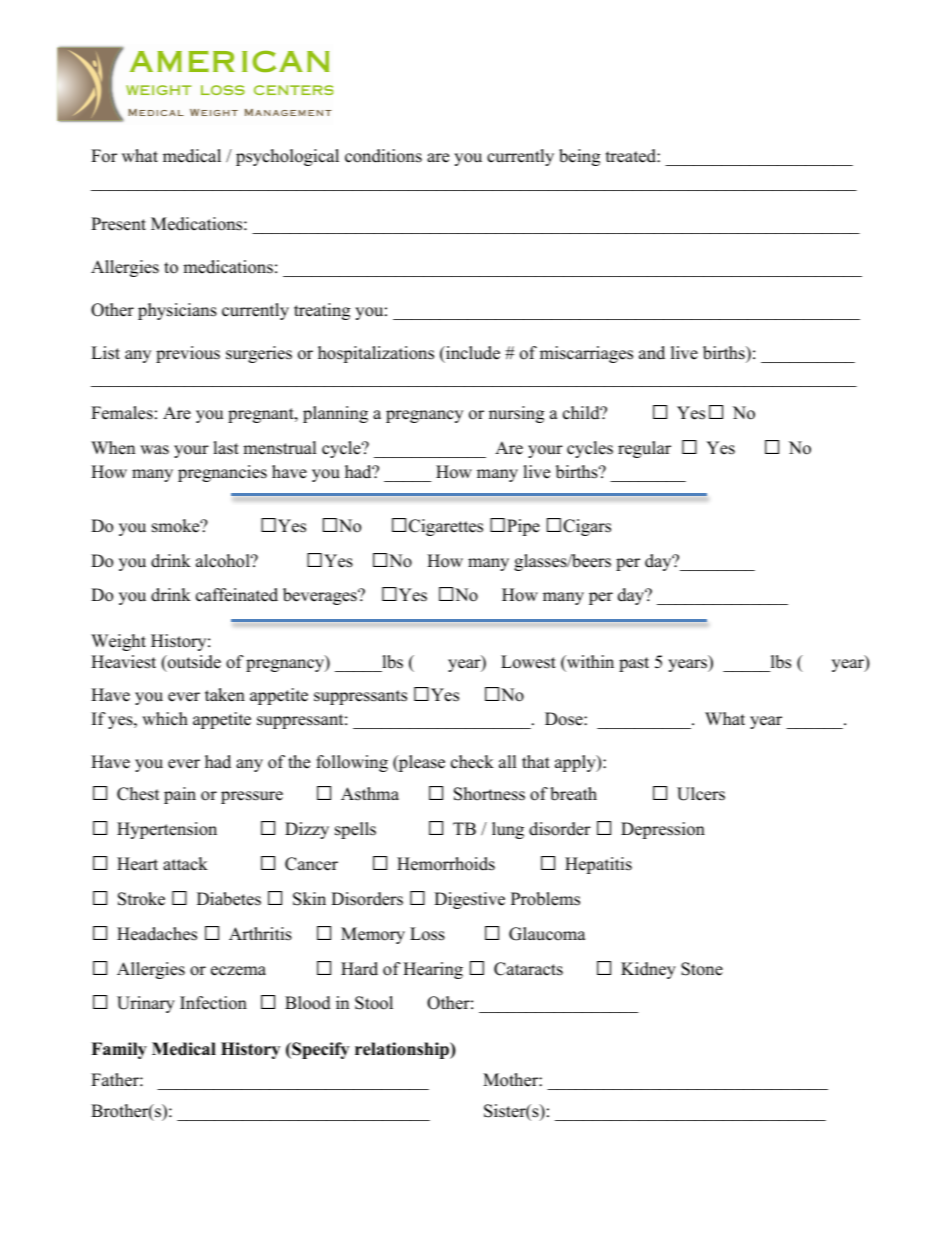 The height and width of the screenshot is (1233, 952). Describe the element at coordinates (565, 719) in the screenshot. I see `Dose` at that location.
